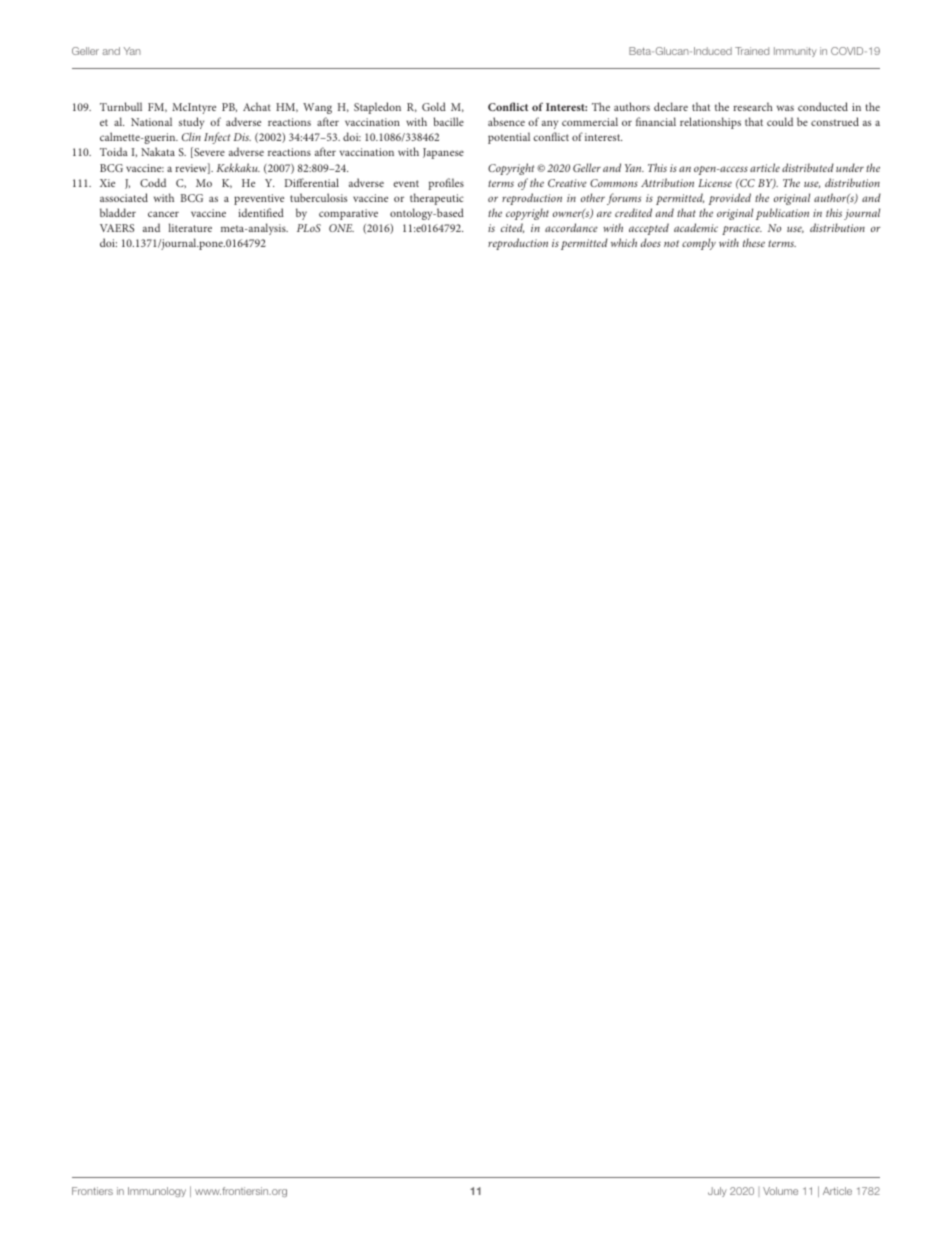 This page has height=1247, width=952. Describe the element at coordinates (157, 1192) in the page. I see `Immunology` at that location.
